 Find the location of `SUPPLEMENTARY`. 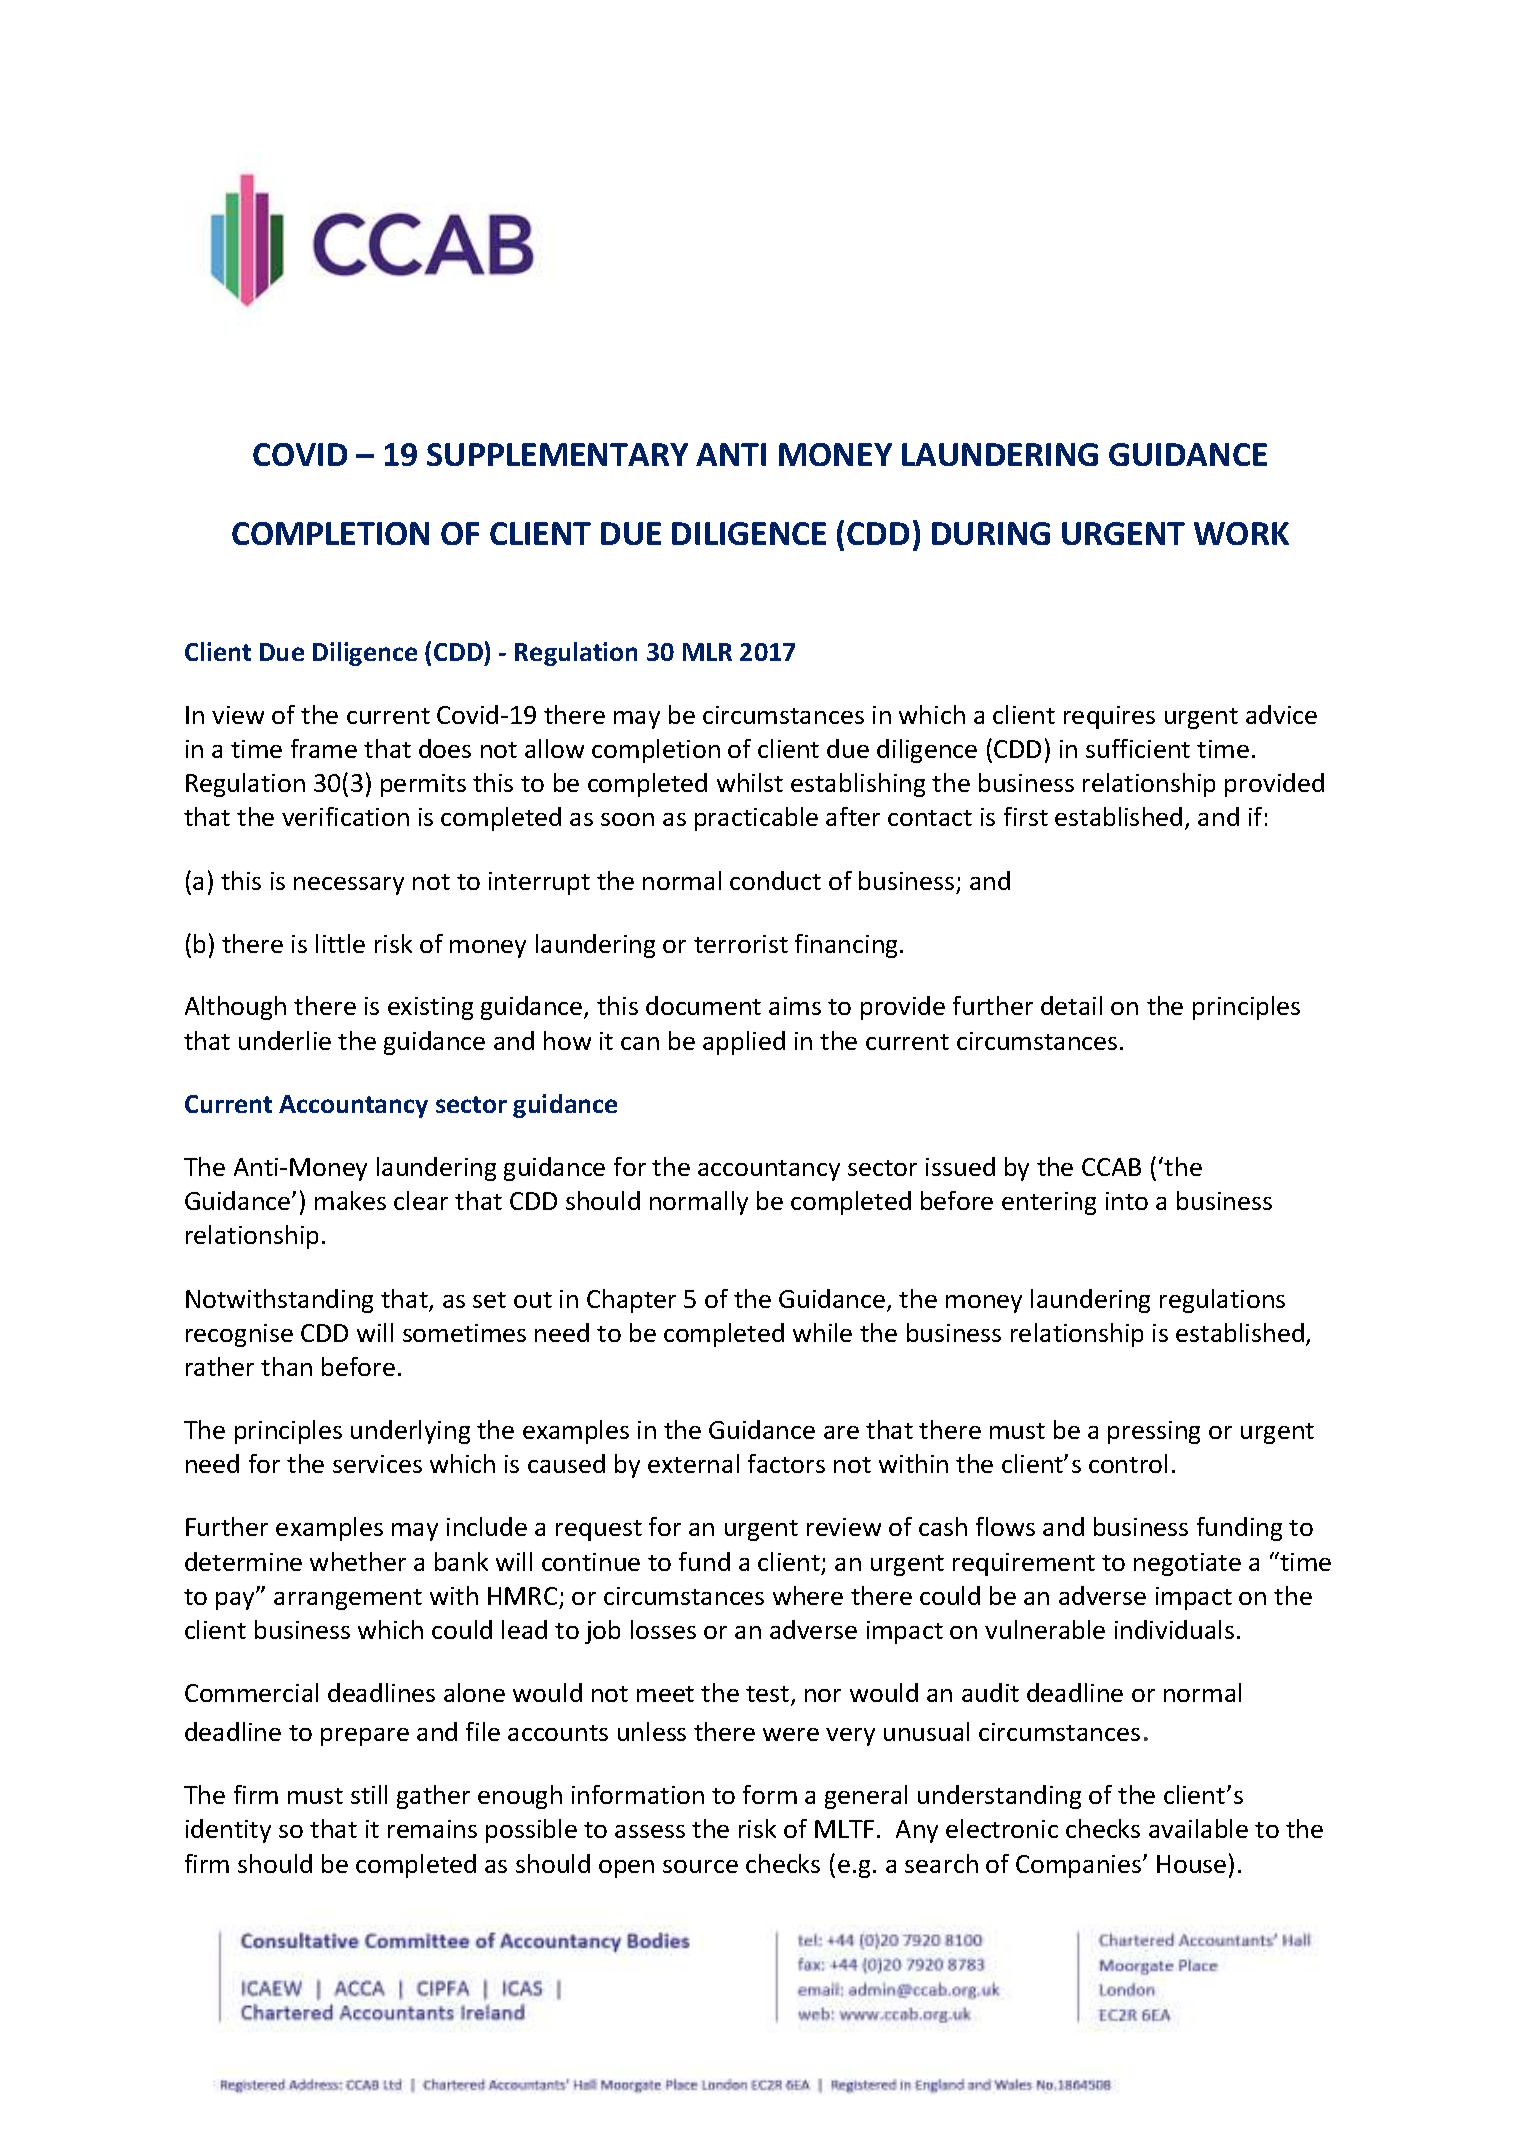

SUPPLEMENTARY is located at coordinates (557, 454).
